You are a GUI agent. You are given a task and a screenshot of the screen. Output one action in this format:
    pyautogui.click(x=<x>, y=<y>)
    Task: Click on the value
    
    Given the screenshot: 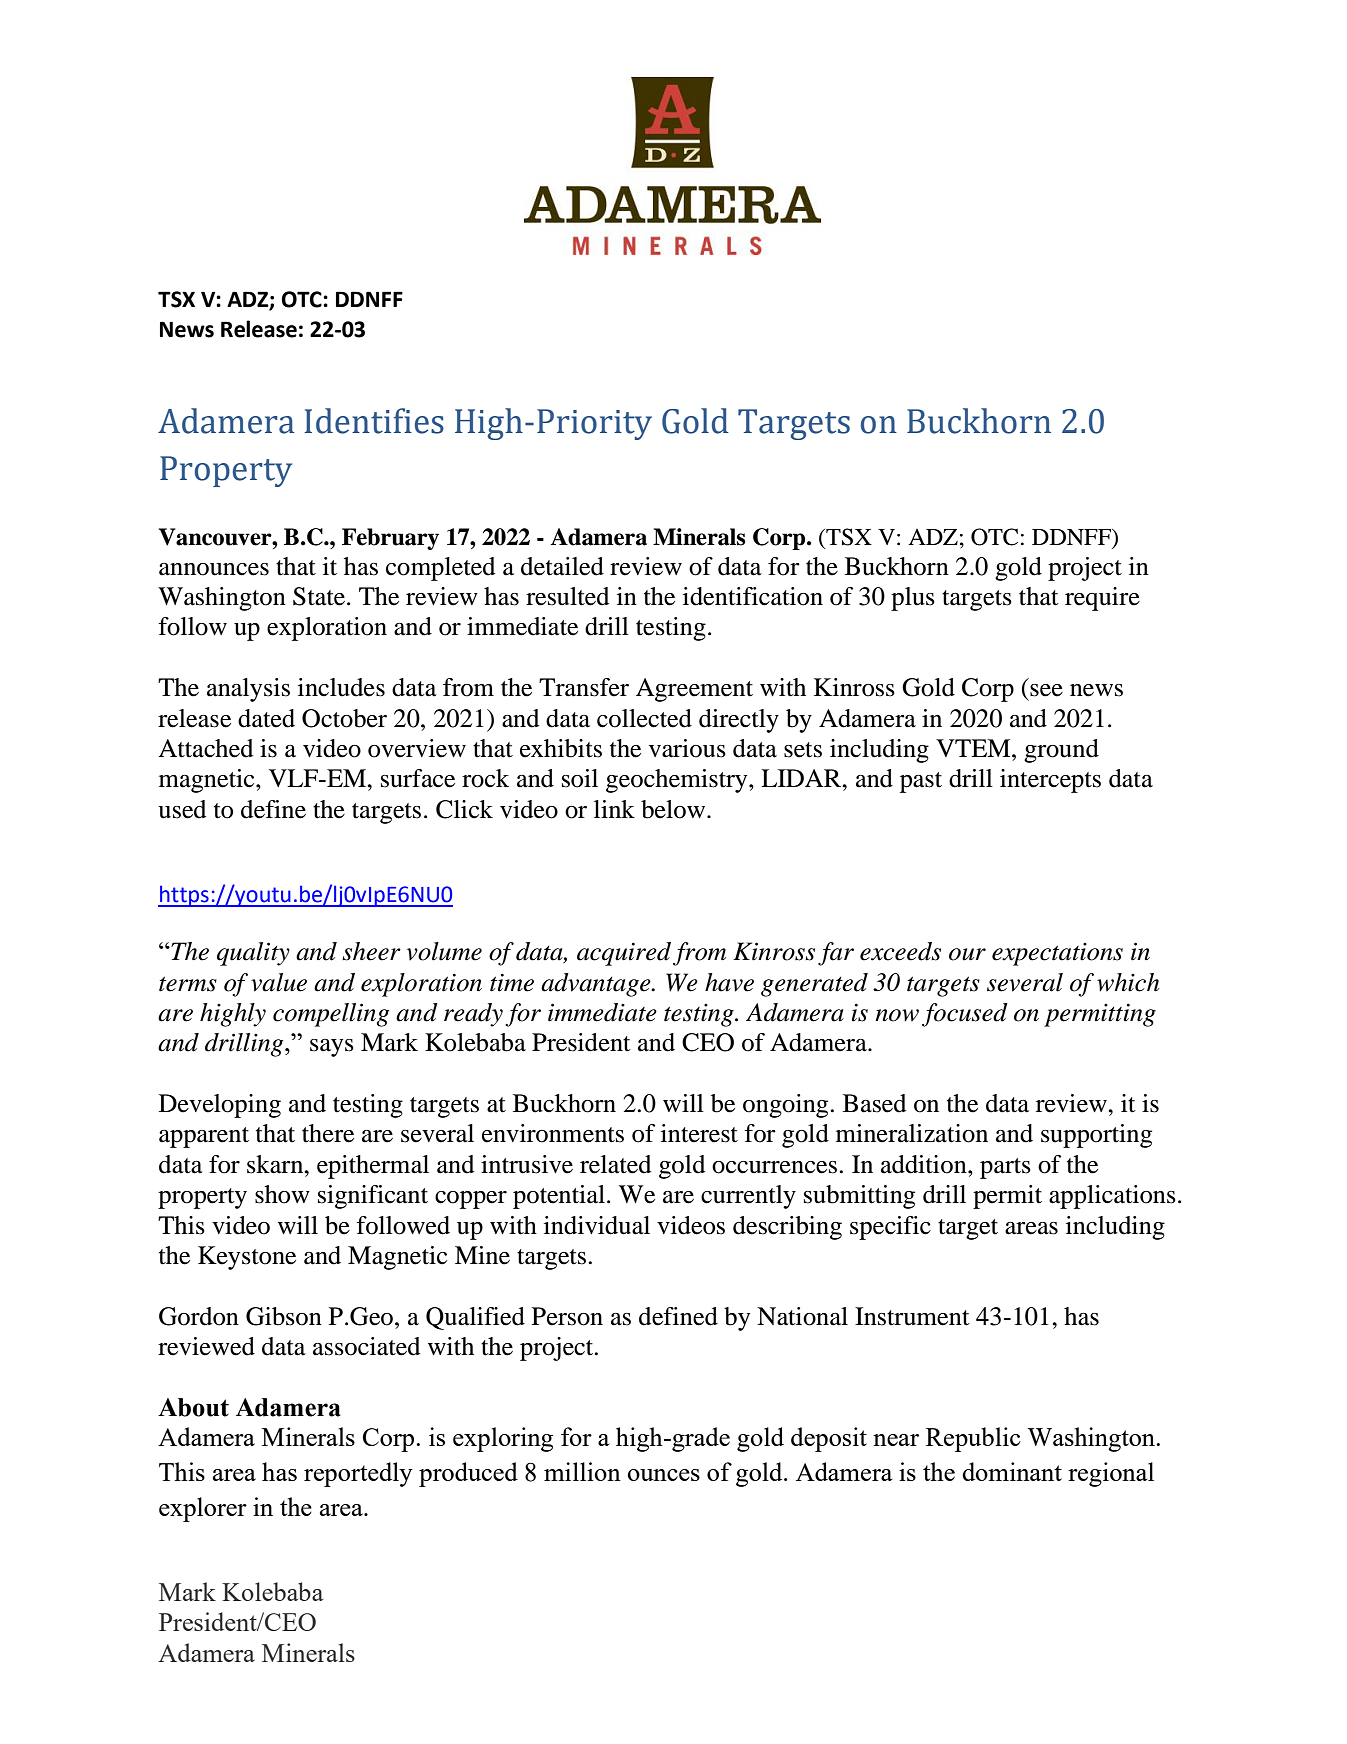 What is the action you would take?
    pyautogui.click(x=279, y=982)
